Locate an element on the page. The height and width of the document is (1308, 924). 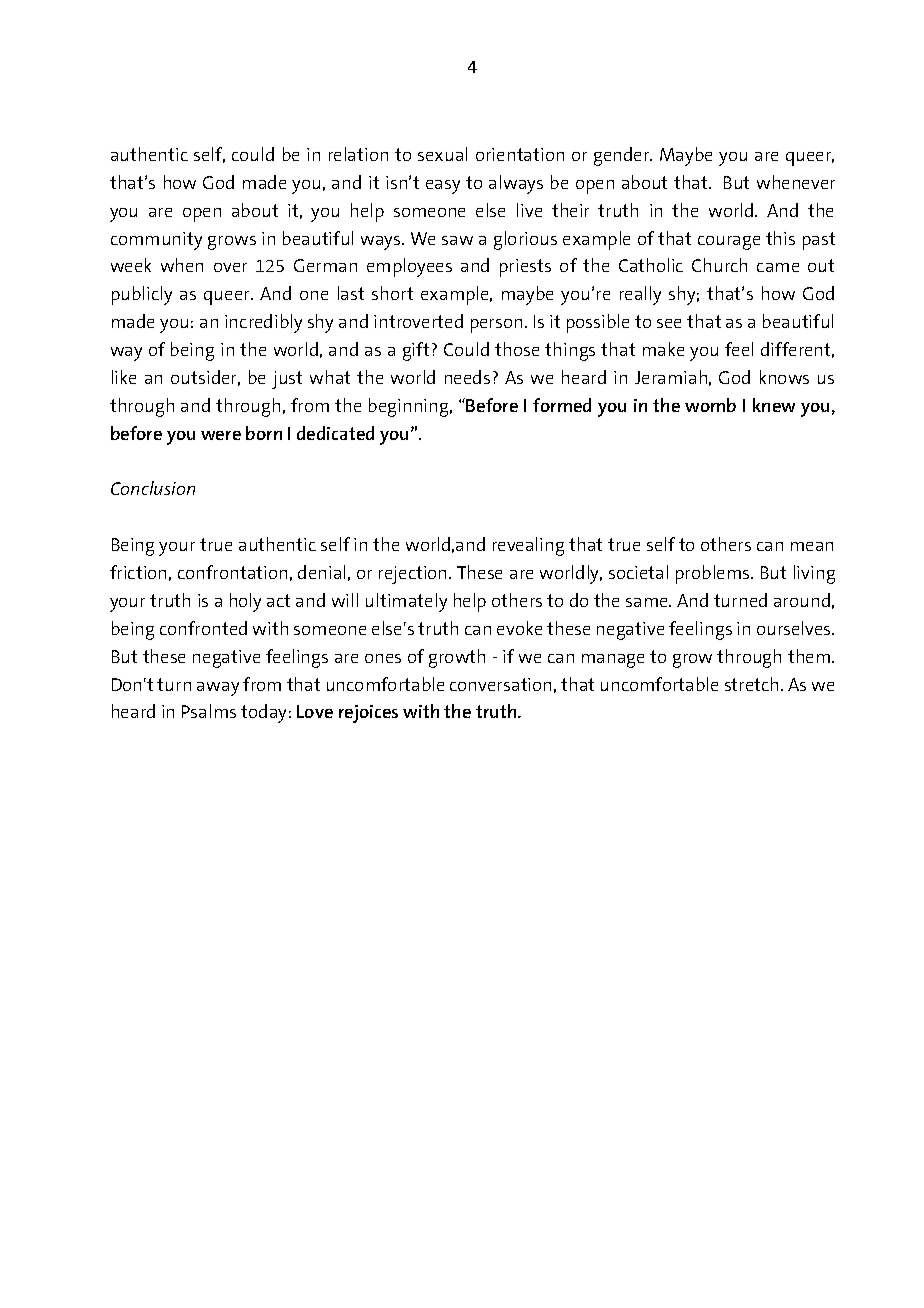
away is located at coordinates (218, 689).
